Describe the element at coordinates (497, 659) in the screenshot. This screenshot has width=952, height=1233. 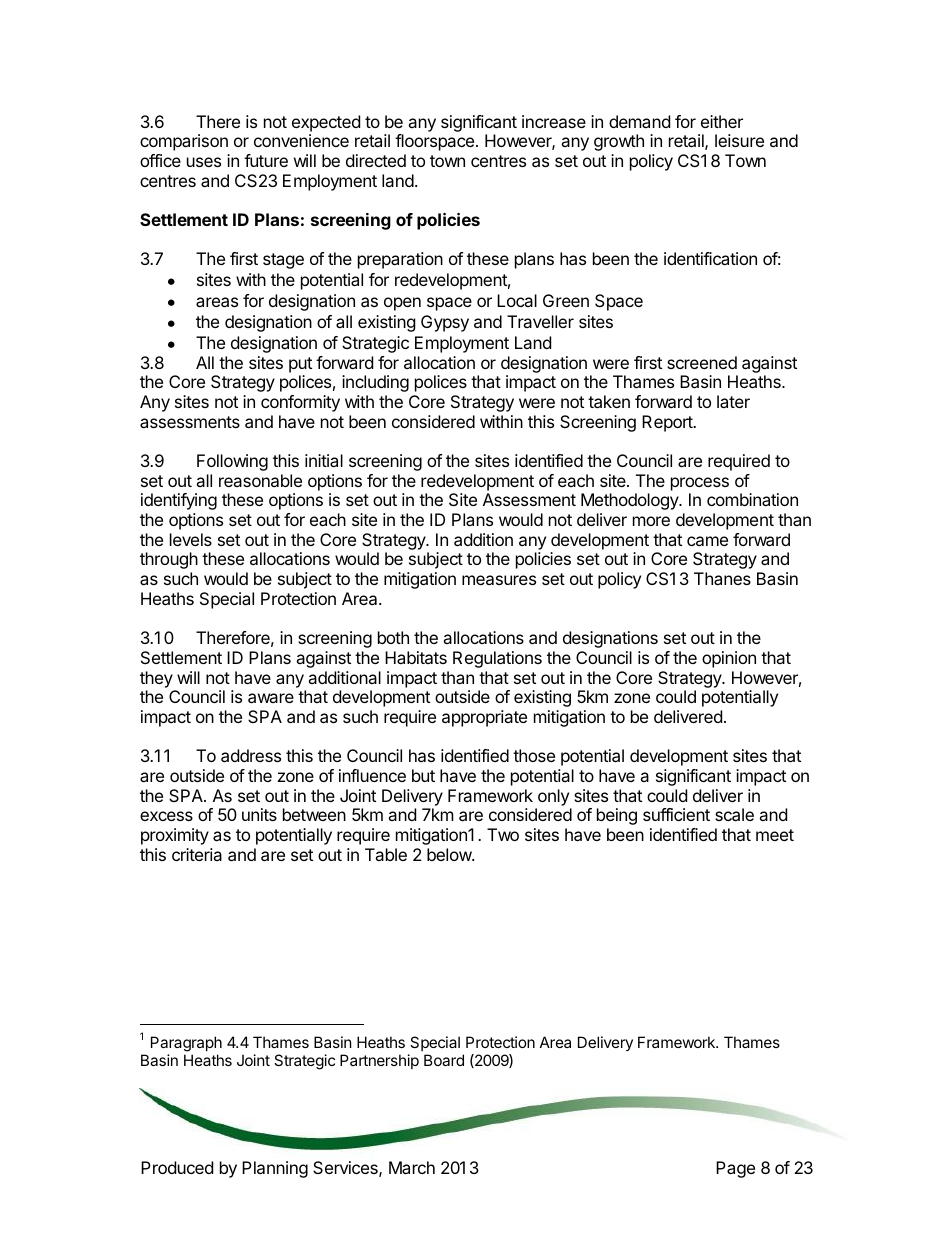
I see `Regulations` at that location.
